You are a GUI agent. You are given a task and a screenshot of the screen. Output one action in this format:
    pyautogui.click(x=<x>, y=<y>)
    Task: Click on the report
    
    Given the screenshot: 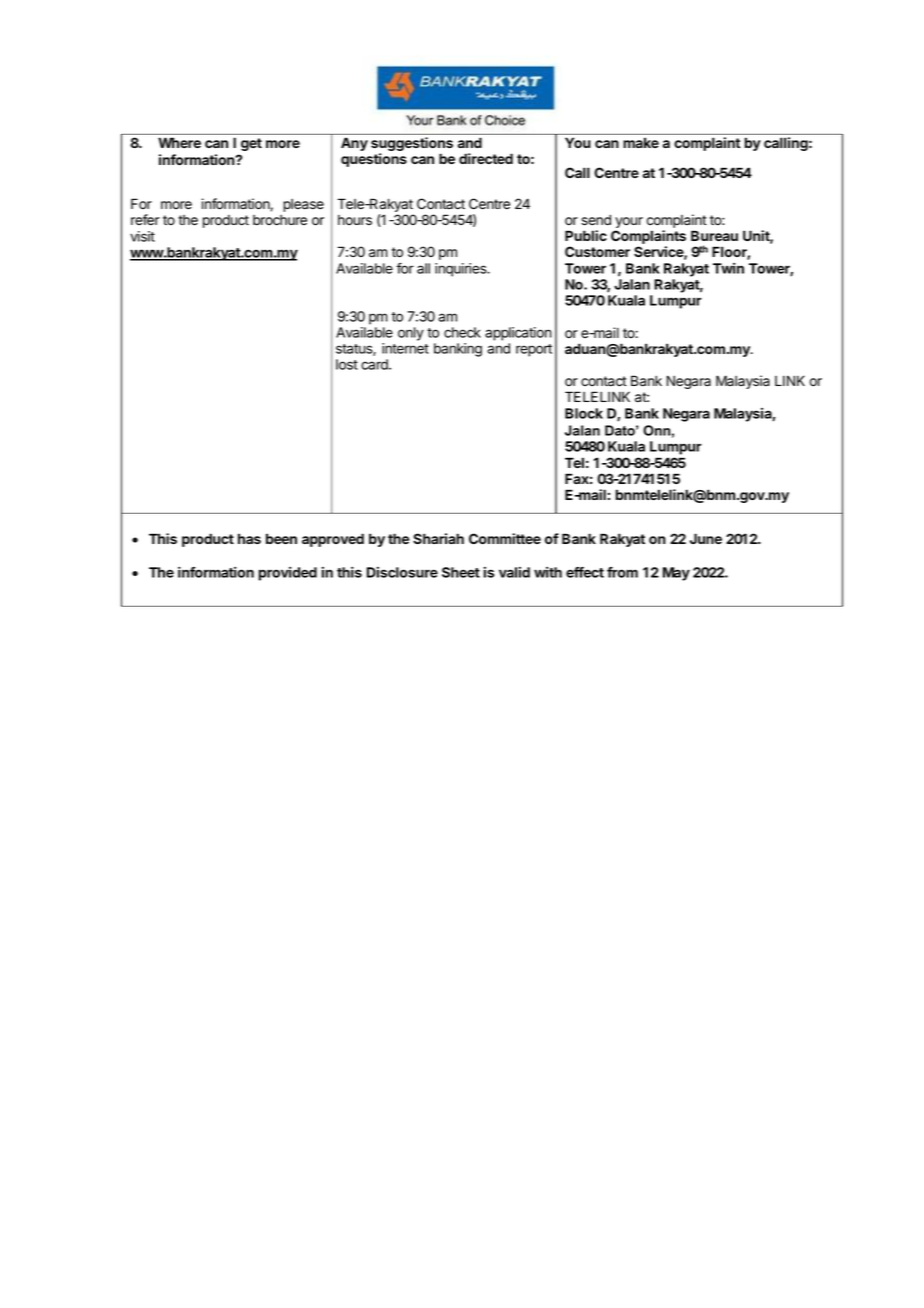 What is the action you would take?
    pyautogui.click(x=534, y=350)
